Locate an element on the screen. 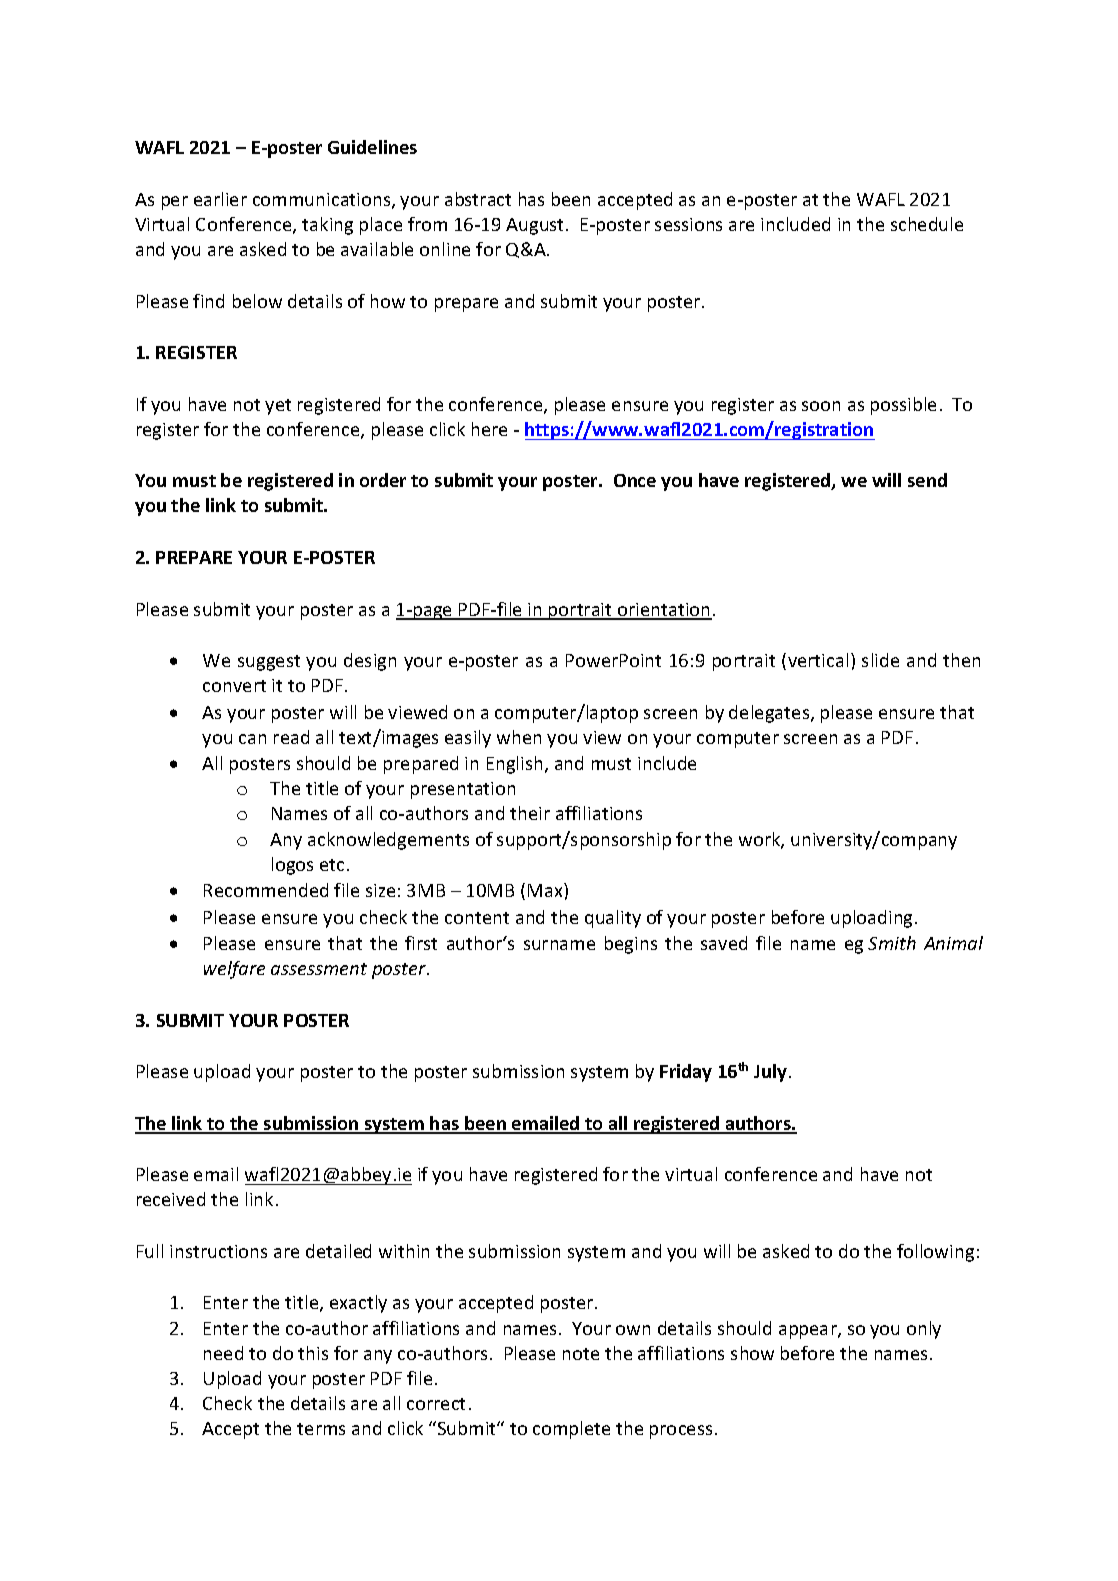 The width and height of the screenshot is (1118, 1581). their is located at coordinates (530, 813).
